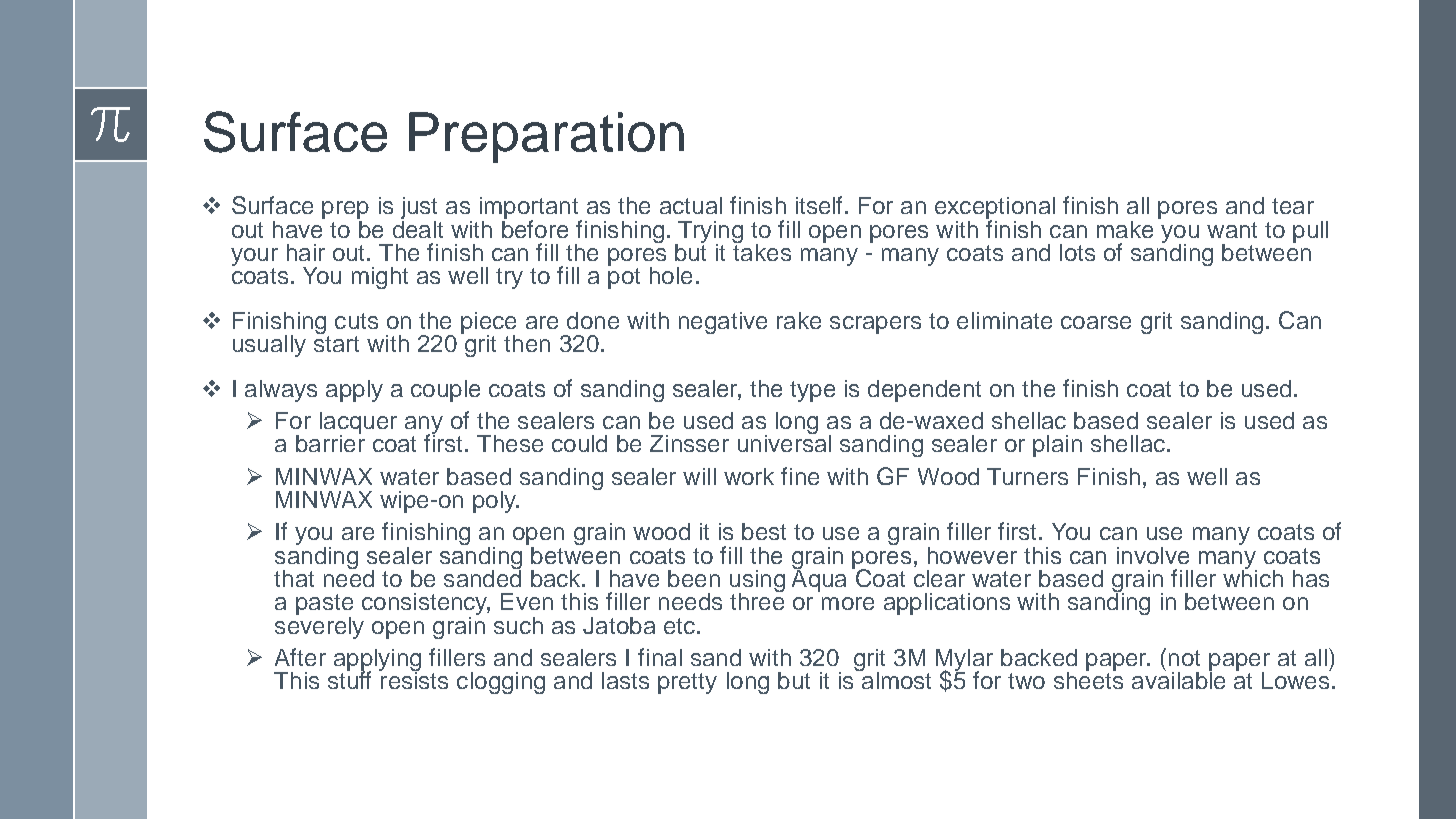 Image resolution: width=1456 pixels, height=819 pixels. Describe the element at coordinates (1232, 230) in the image. I see `want` at that location.
